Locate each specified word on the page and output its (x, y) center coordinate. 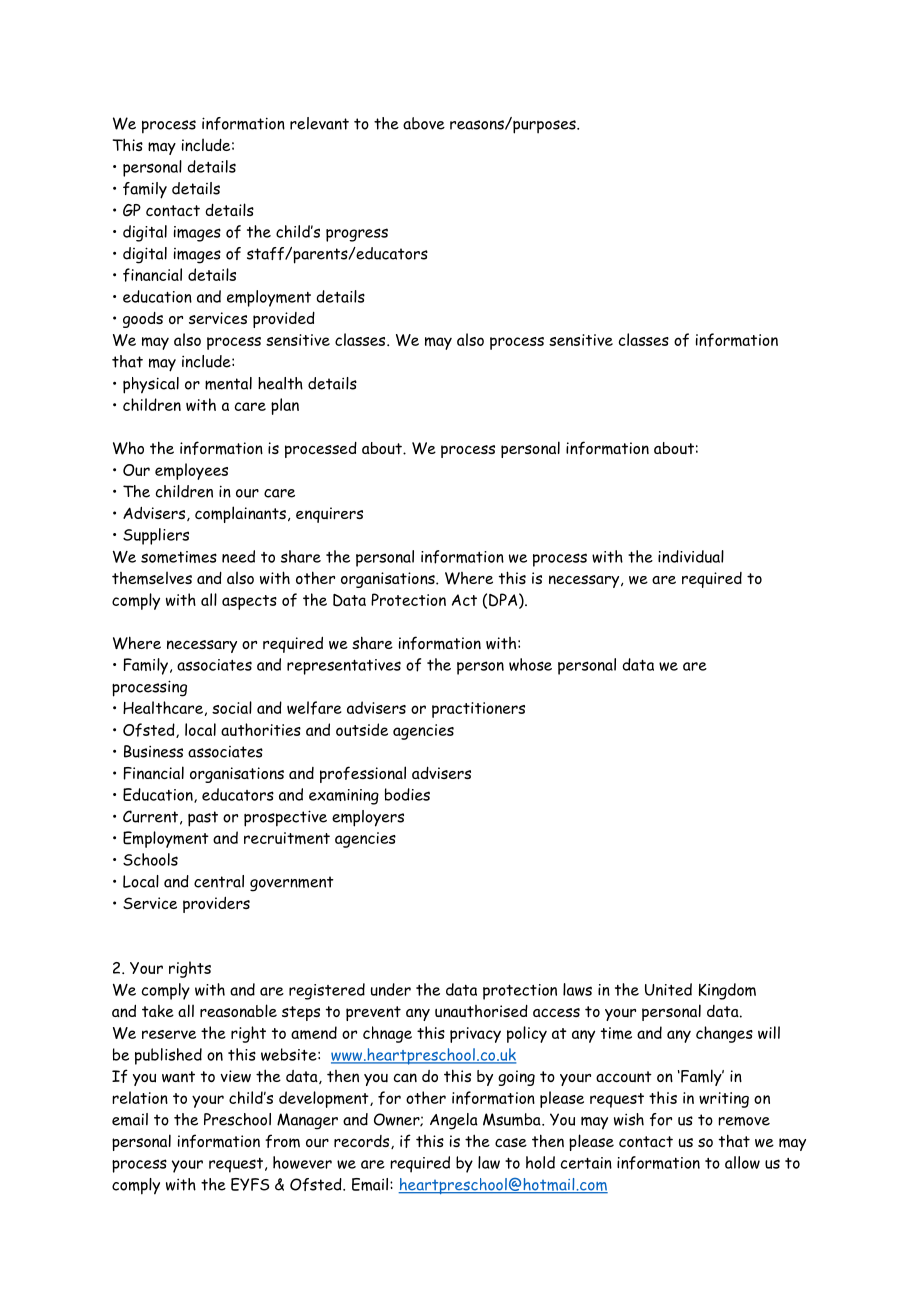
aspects (249, 602)
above (424, 123)
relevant (319, 123)
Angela (454, 1121)
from (282, 1141)
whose (530, 664)
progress (357, 235)
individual (691, 556)
